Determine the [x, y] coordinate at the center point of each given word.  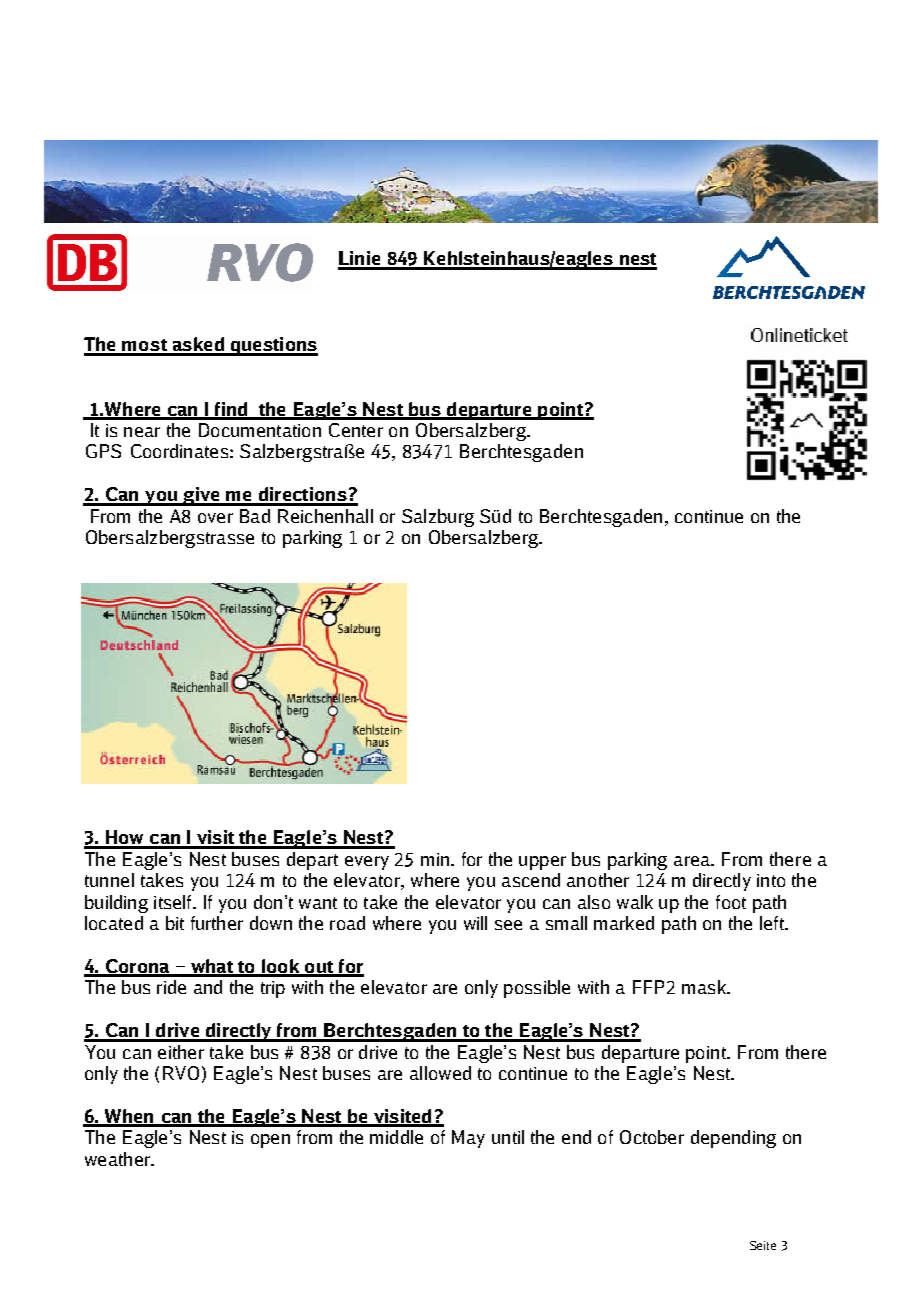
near [142, 432]
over [215, 518]
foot [731, 902]
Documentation [260, 430]
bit [175, 923]
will [475, 923]
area [693, 861]
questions [273, 346]
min [436, 859]
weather [118, 1159]
